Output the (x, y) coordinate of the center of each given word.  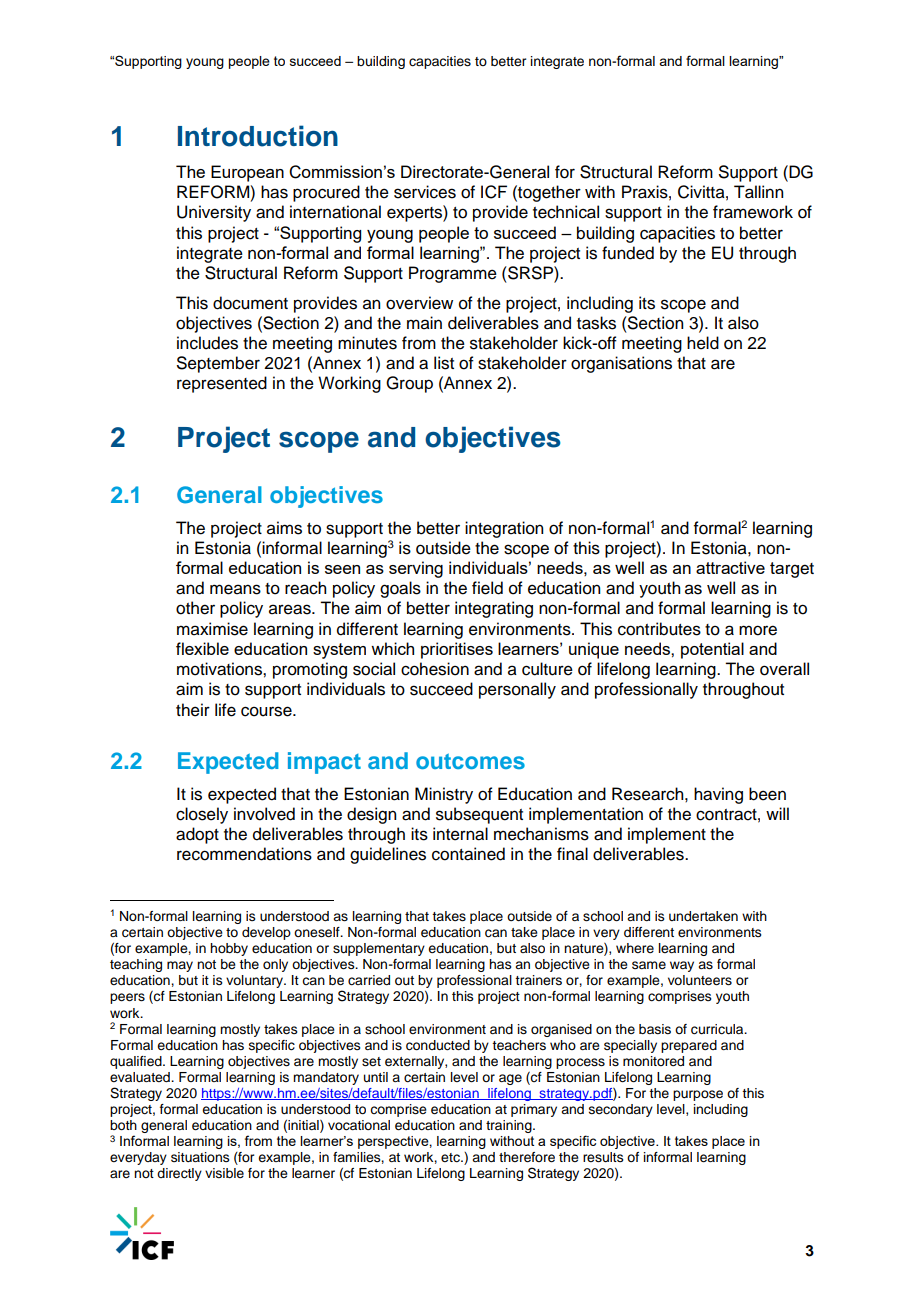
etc (451, 1158)
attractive (730, 567)
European (247, 173)
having (718, 795)
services (425, 192)
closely (202, 815)
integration (504, 529)
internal (460, 834)
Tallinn (758, 192)
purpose (698, 1095)
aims (284, 528)
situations (200, 1157)
